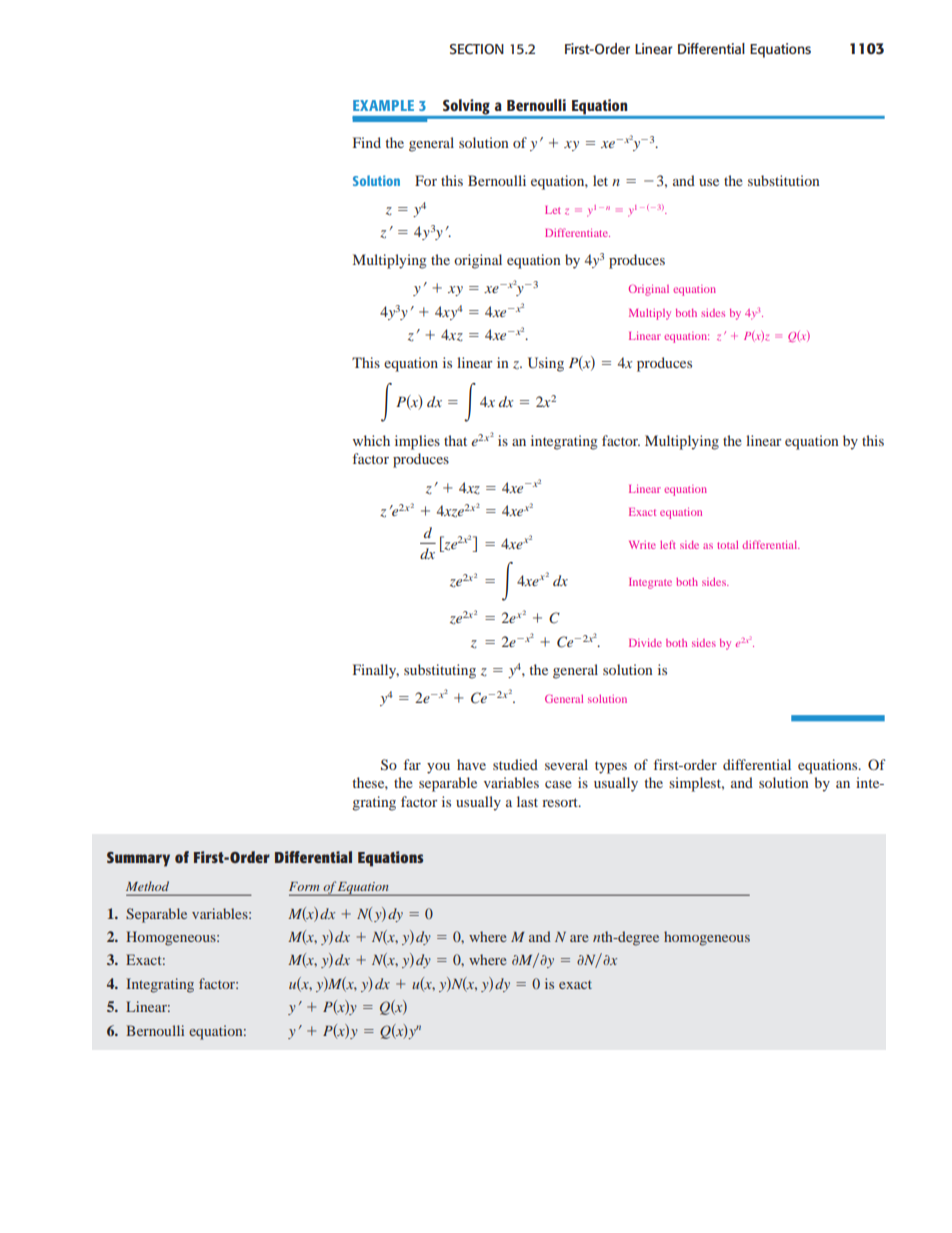 This page has width=952, height=1233. I want to click on Find, so click(367, 142).
